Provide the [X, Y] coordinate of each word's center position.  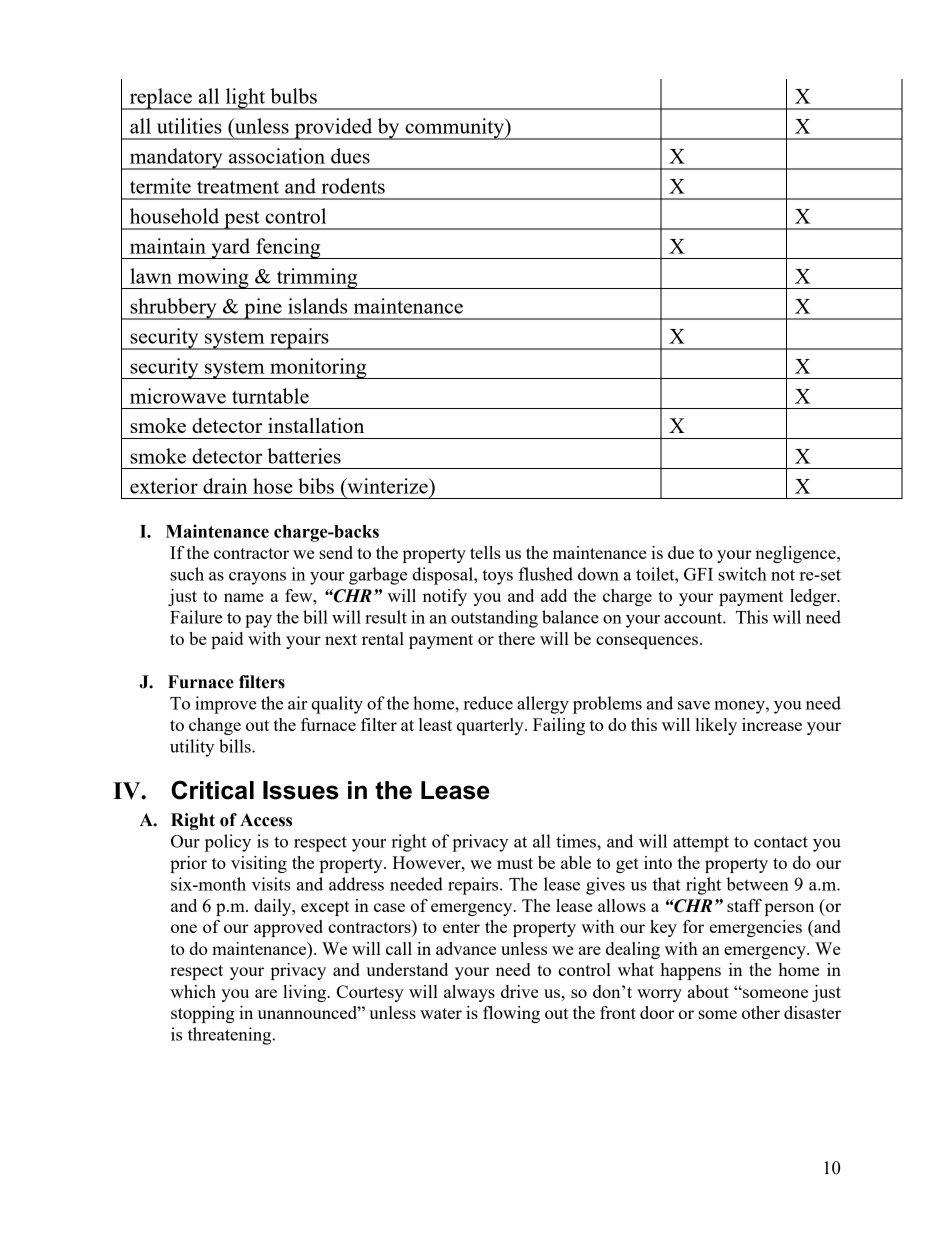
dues [350, 156]
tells [485, 552]
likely [716, 726]
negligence [796, 554]
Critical [212, 790]
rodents [353, 186]
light [245, 99]
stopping [203, 1014]
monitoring [318, 368]
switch [742, 574]
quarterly [491, 726]
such [187, 574]
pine [263, 309]
